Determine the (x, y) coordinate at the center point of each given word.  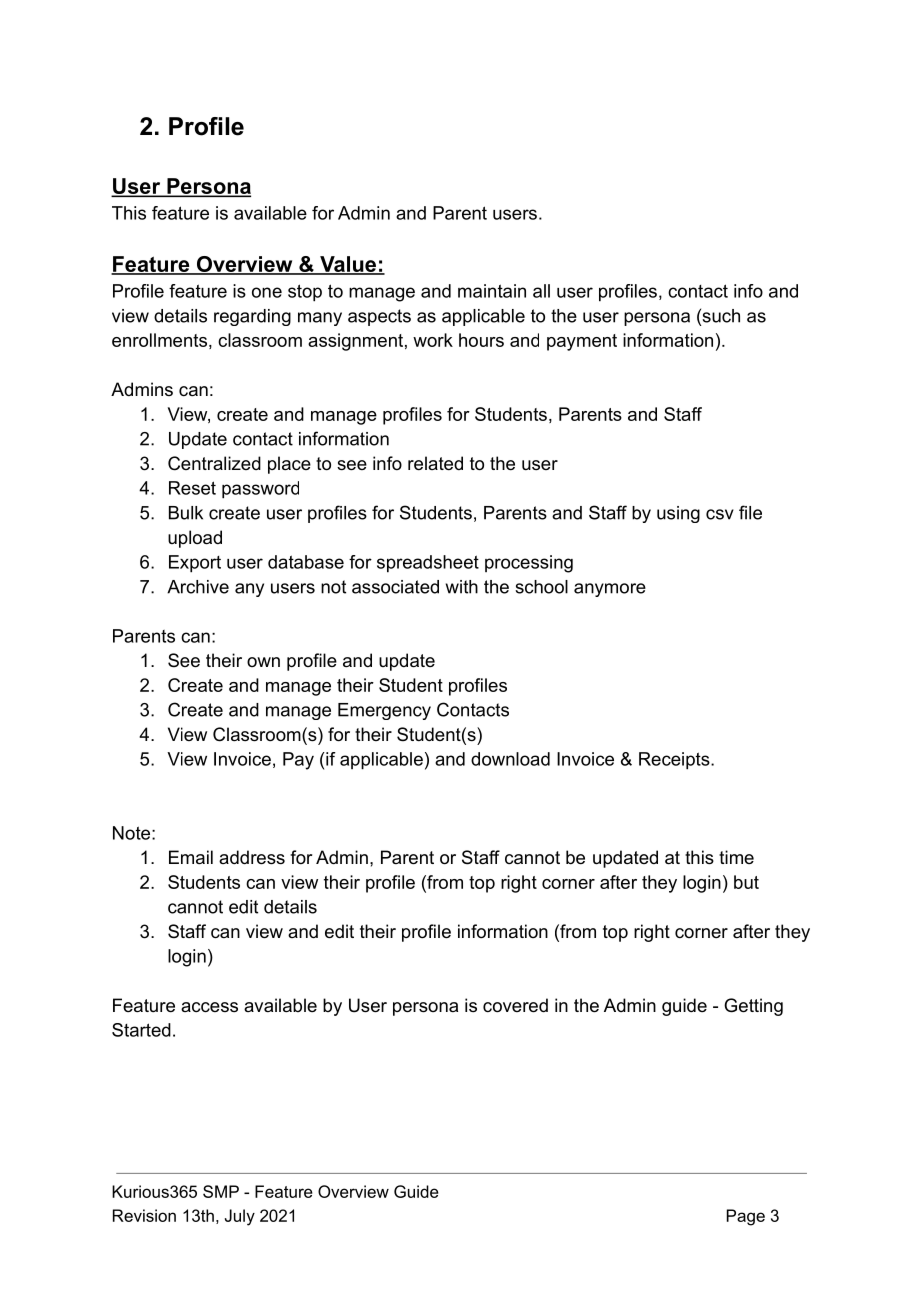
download (510, 759)
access (209, 1007)
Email (191, 857)
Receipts (675, 761)
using (678, 514)
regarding (252, 317)
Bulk (186, 513)
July (240, 1217)
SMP (221, 1191)
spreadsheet (428, 564)
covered (515, 1005)
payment (582, 342)
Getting (753, 1007)
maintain (492, 291)
